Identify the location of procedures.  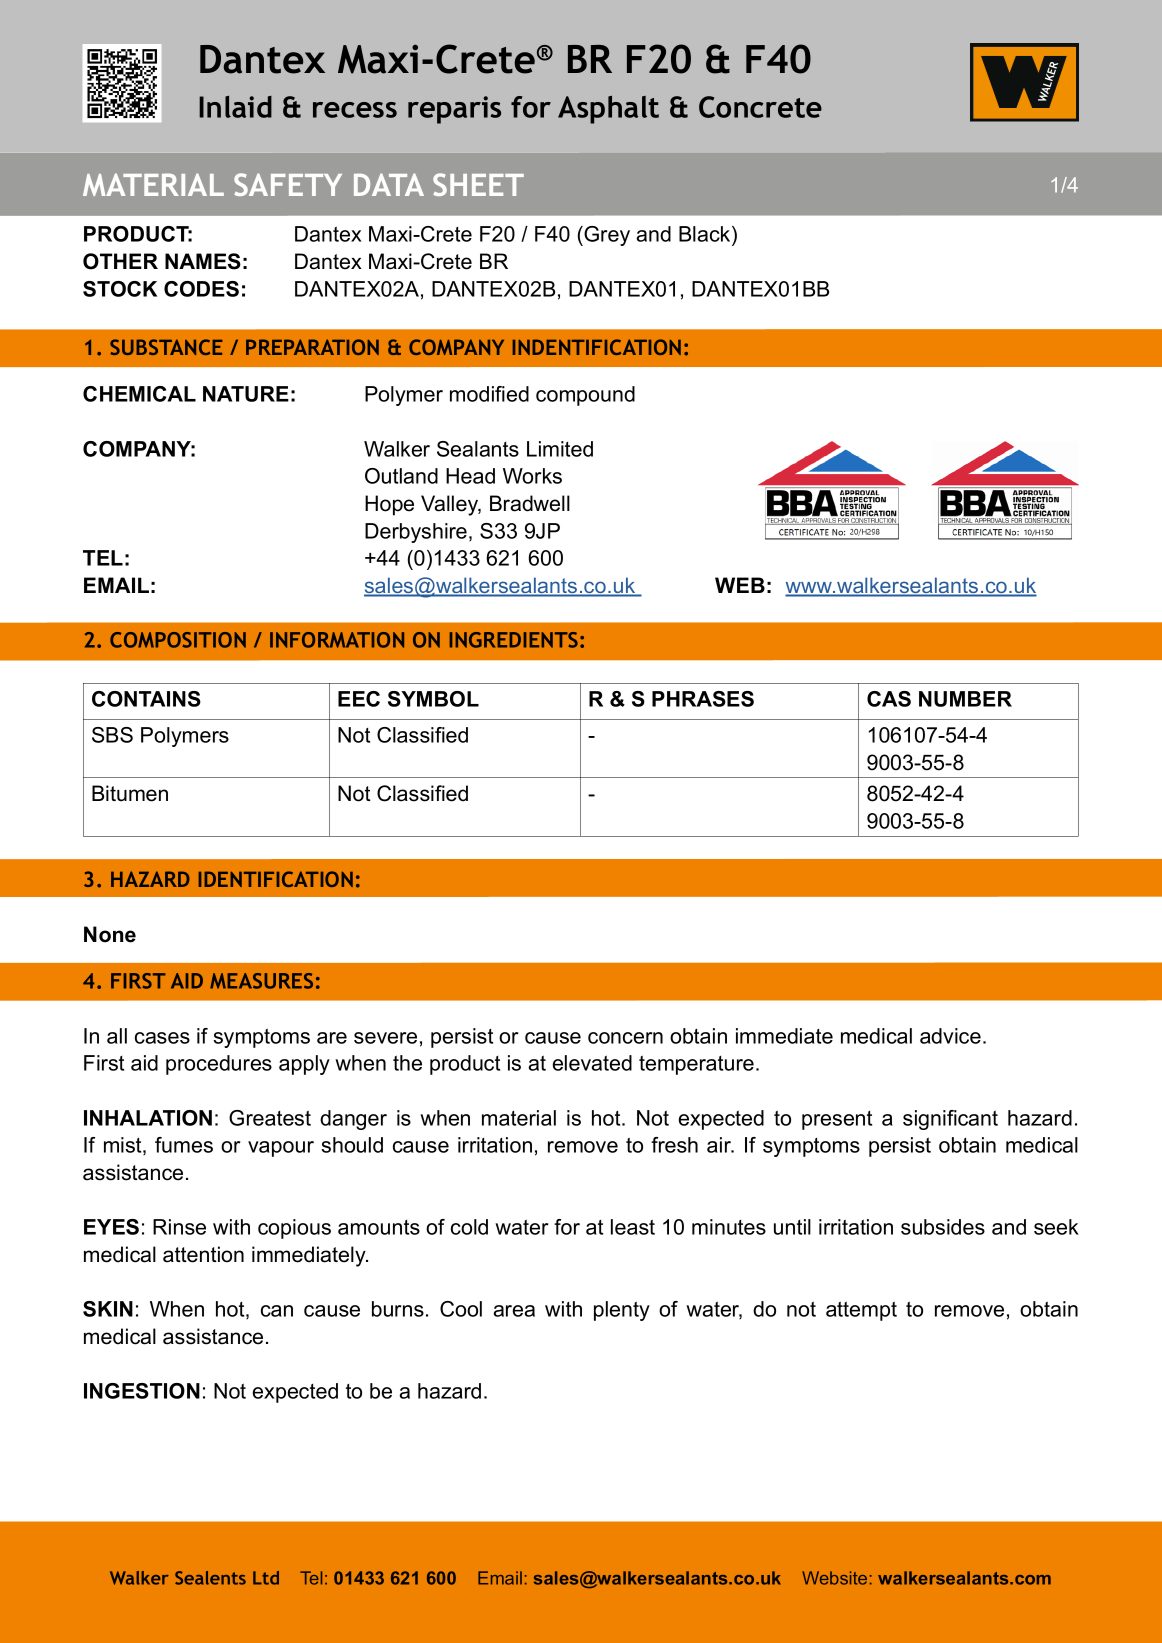
(219, 1065).
